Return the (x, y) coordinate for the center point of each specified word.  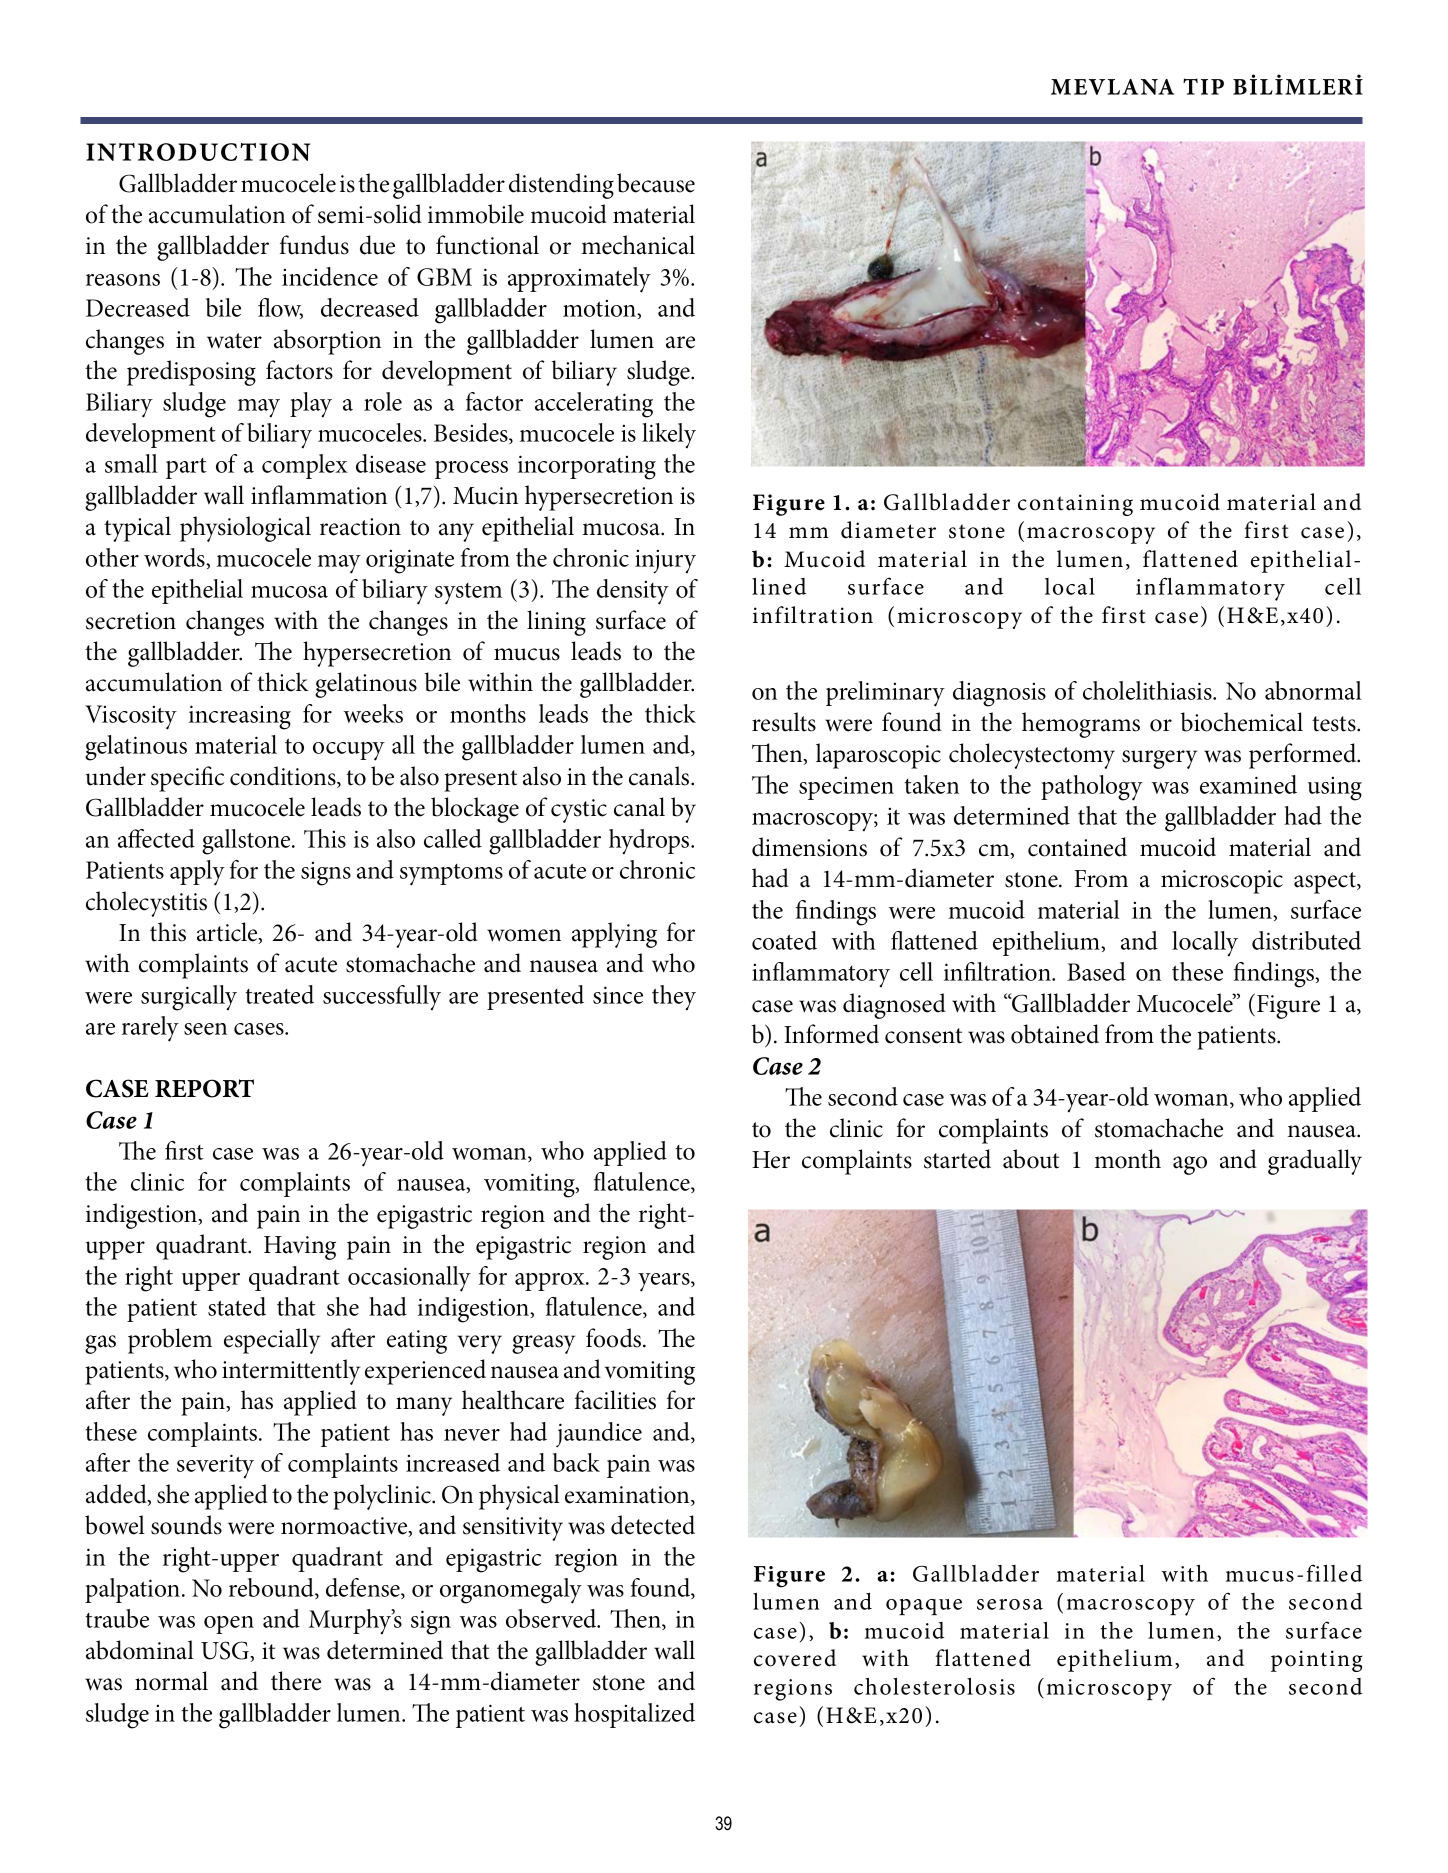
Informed (831, 1034)
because (656, 183)
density (633, 592)
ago (1190, 1165)
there (296, 1681)
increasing (240, 717)
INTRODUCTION (198, 152)
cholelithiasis (1148, 690)
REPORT (204, 1088)
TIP (1203, 86)
